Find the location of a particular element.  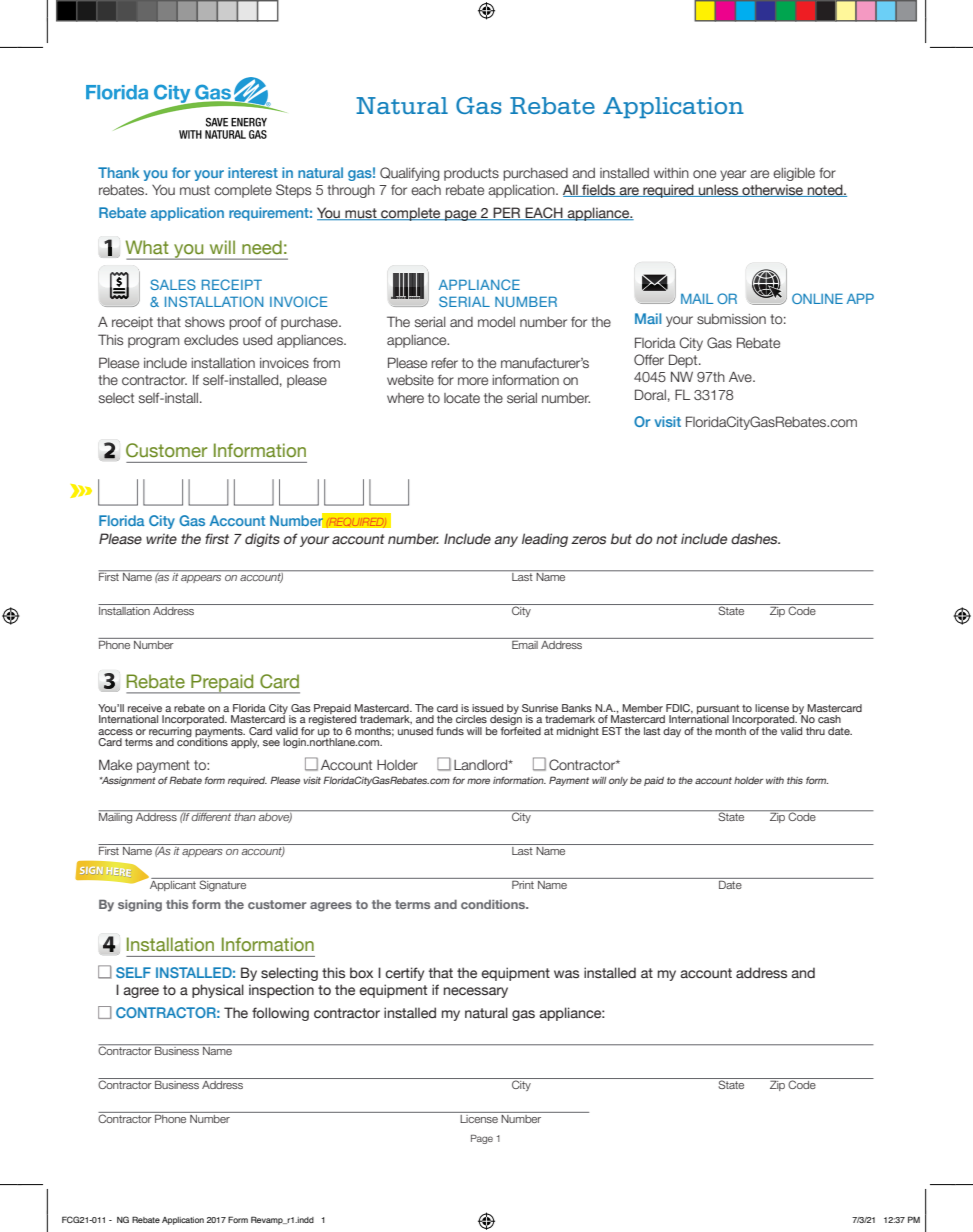

products is located at coordinates (471, 174).
